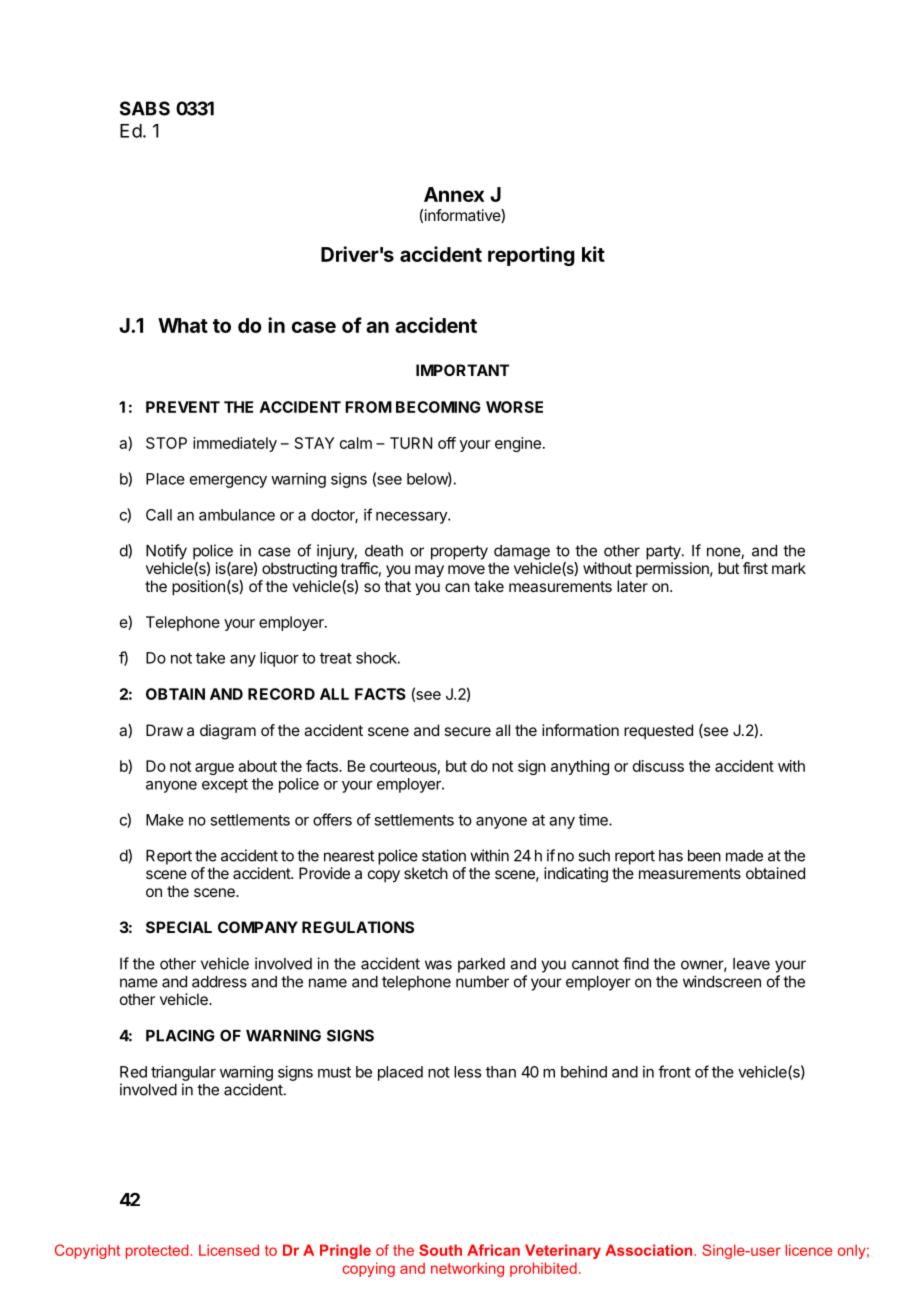 The width and height of the screenshot is (924, 1308). I want to click on diagram, so click(228, 732).
